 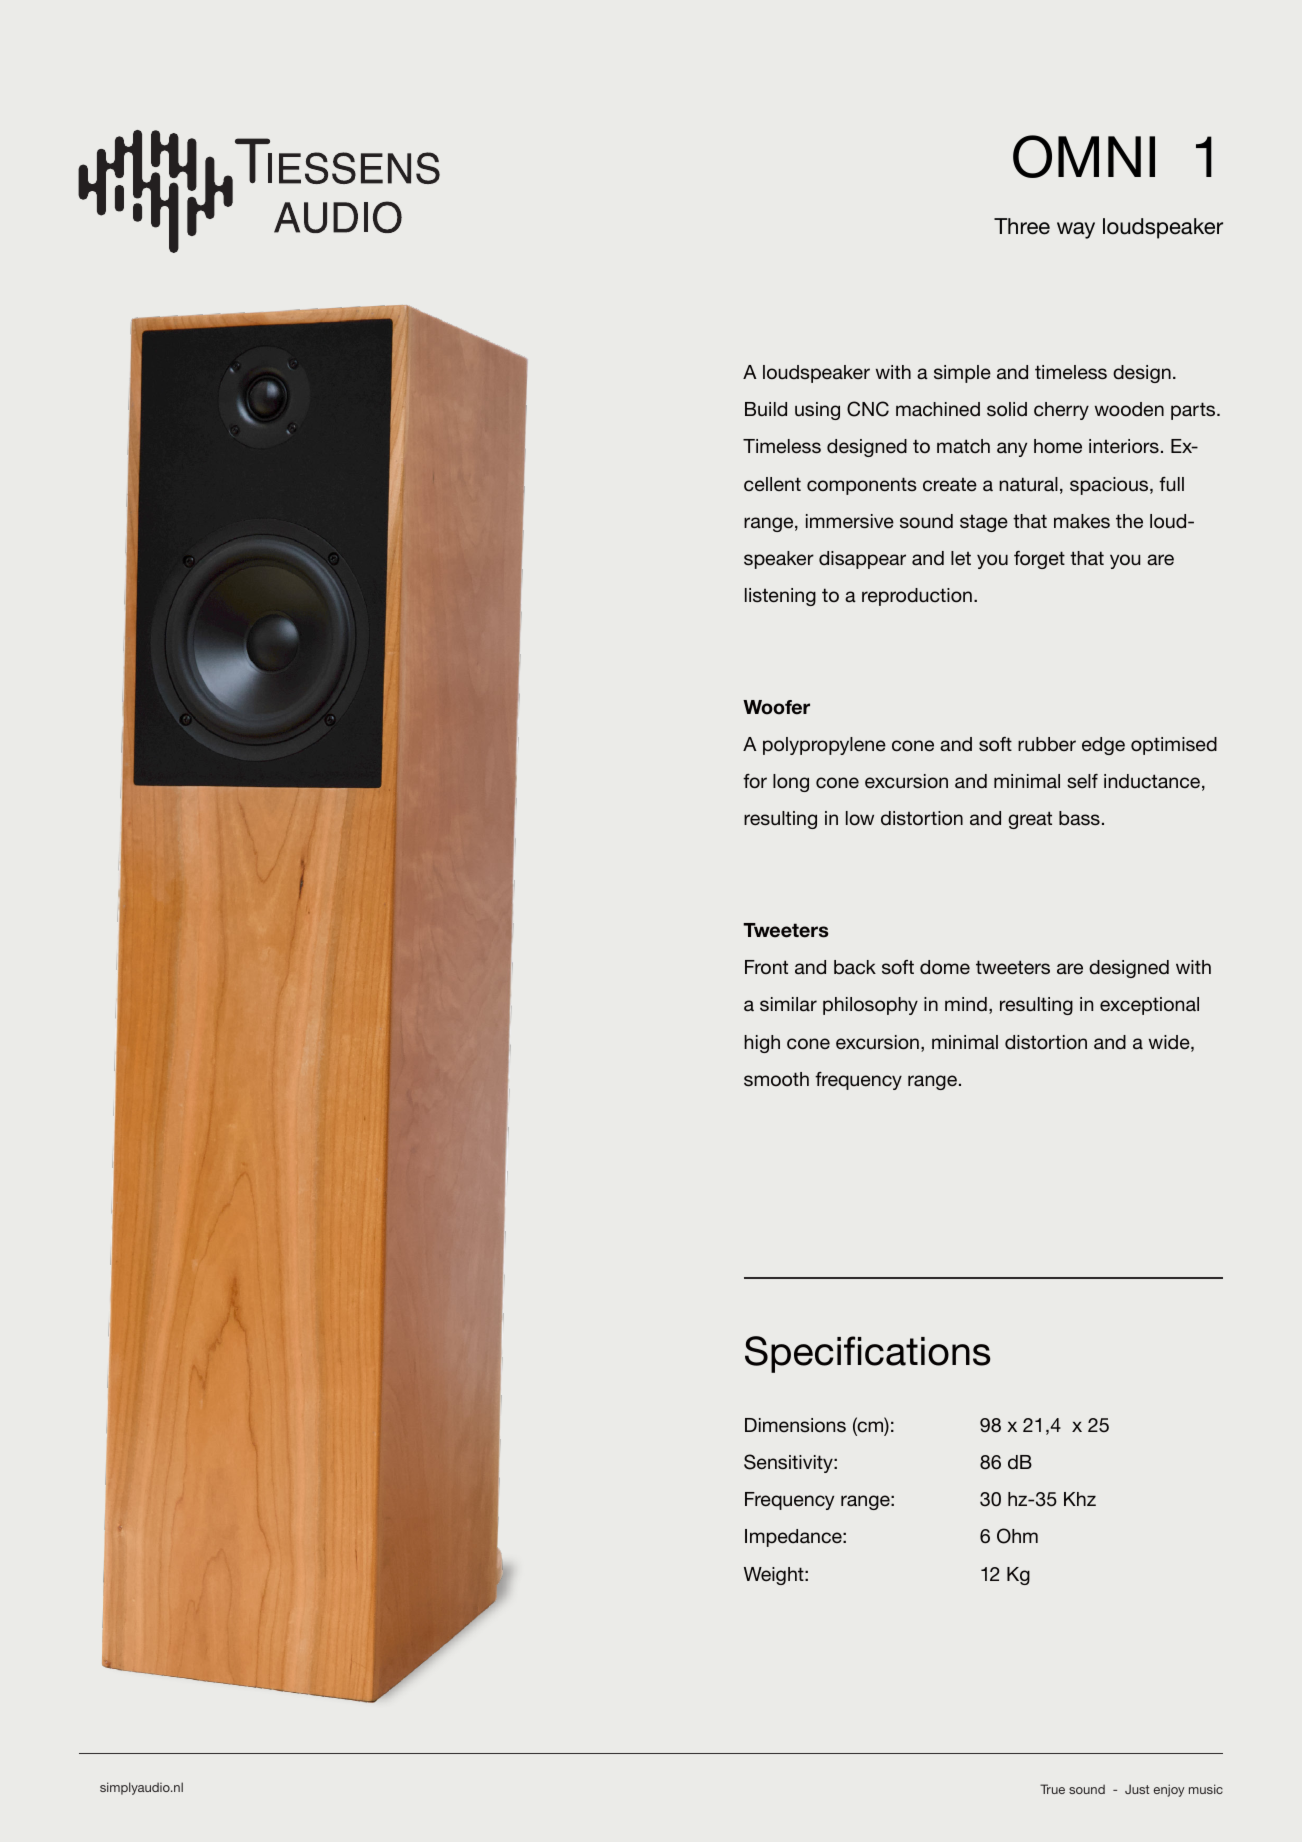 I want to click on mind, so click(x=966, y=1004).
